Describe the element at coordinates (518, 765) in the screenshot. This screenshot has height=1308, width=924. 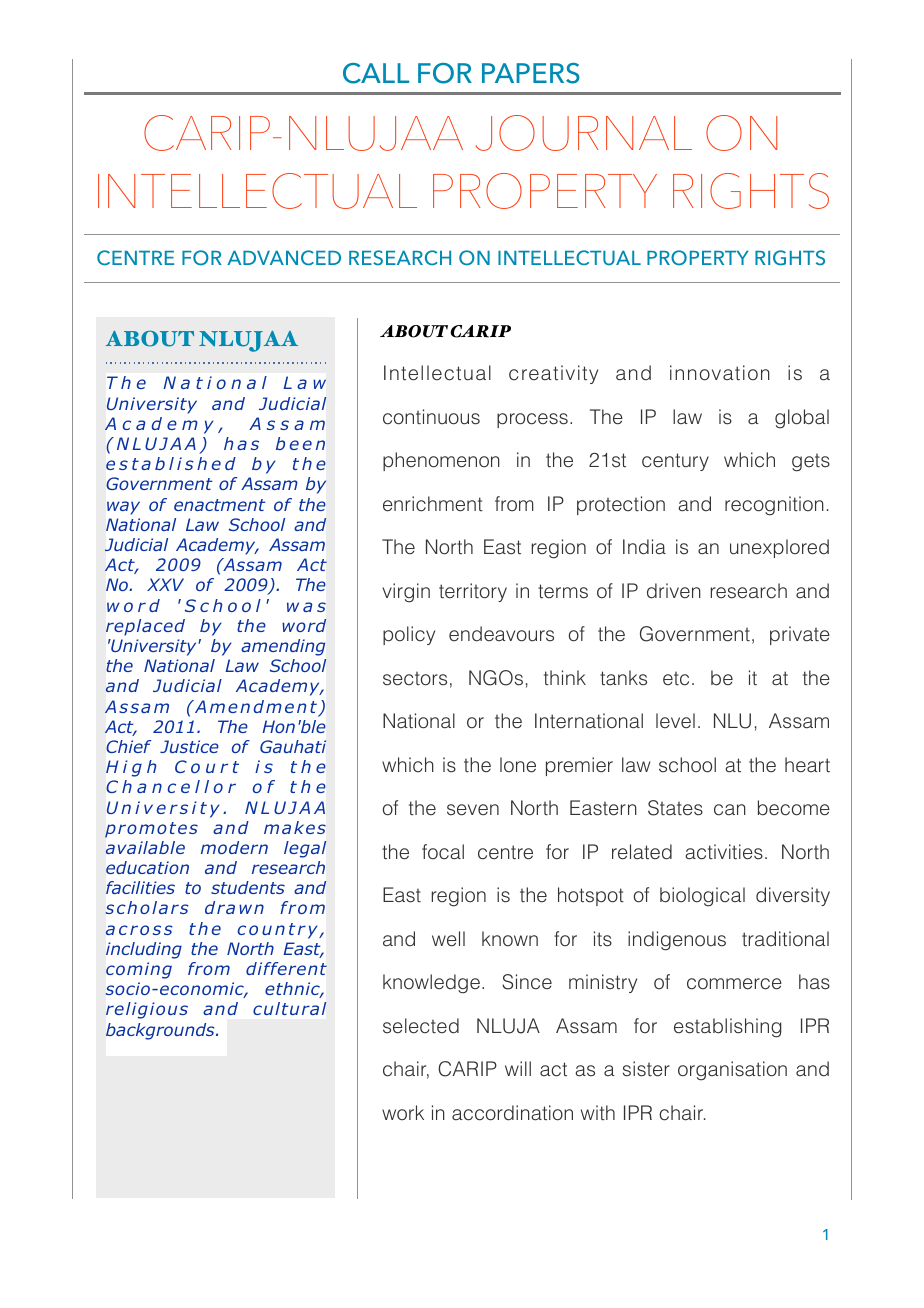
I see `lone` at that location.
